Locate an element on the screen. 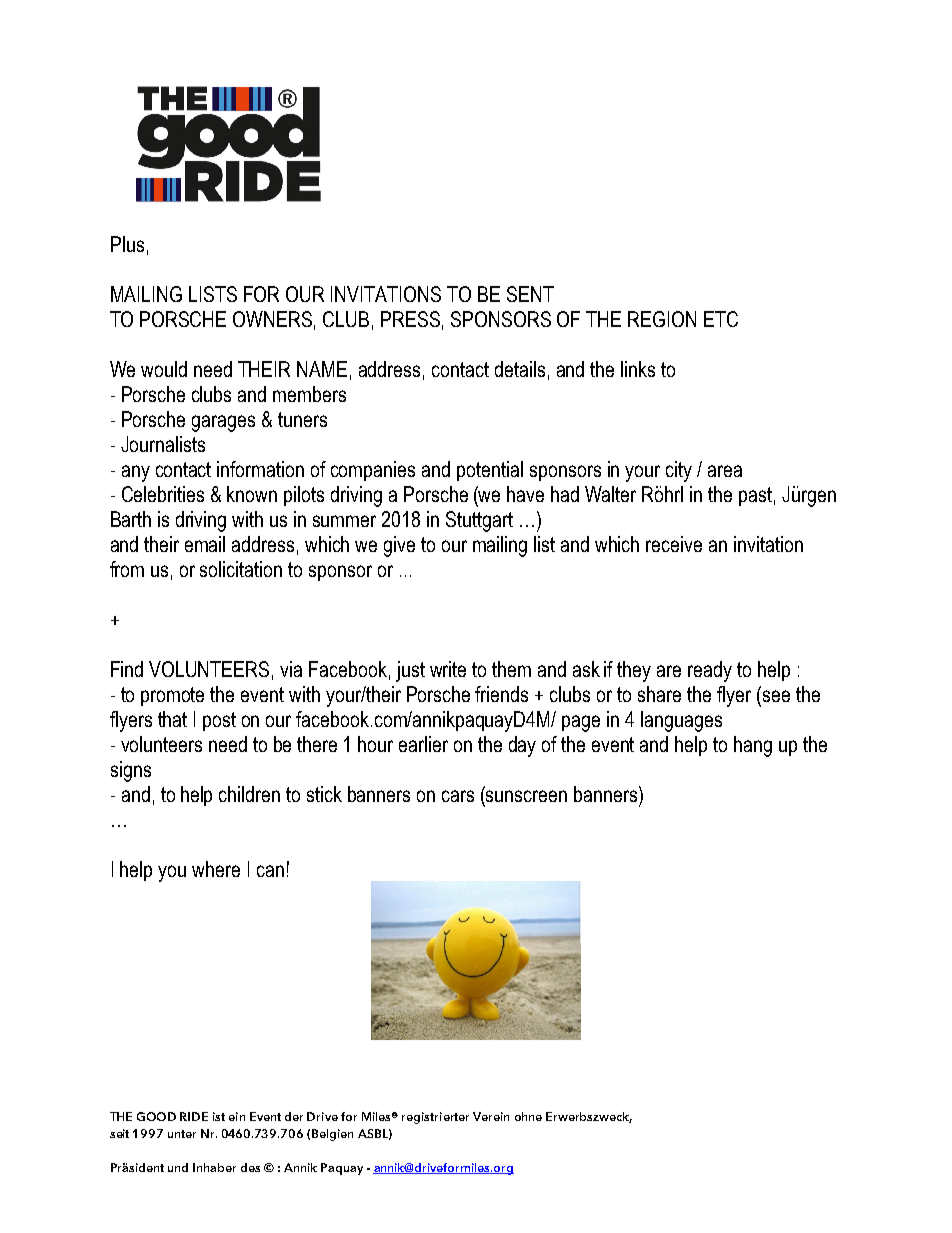 This screenshot has width=952, height=1233. where is located at coordinates (216, 869).
